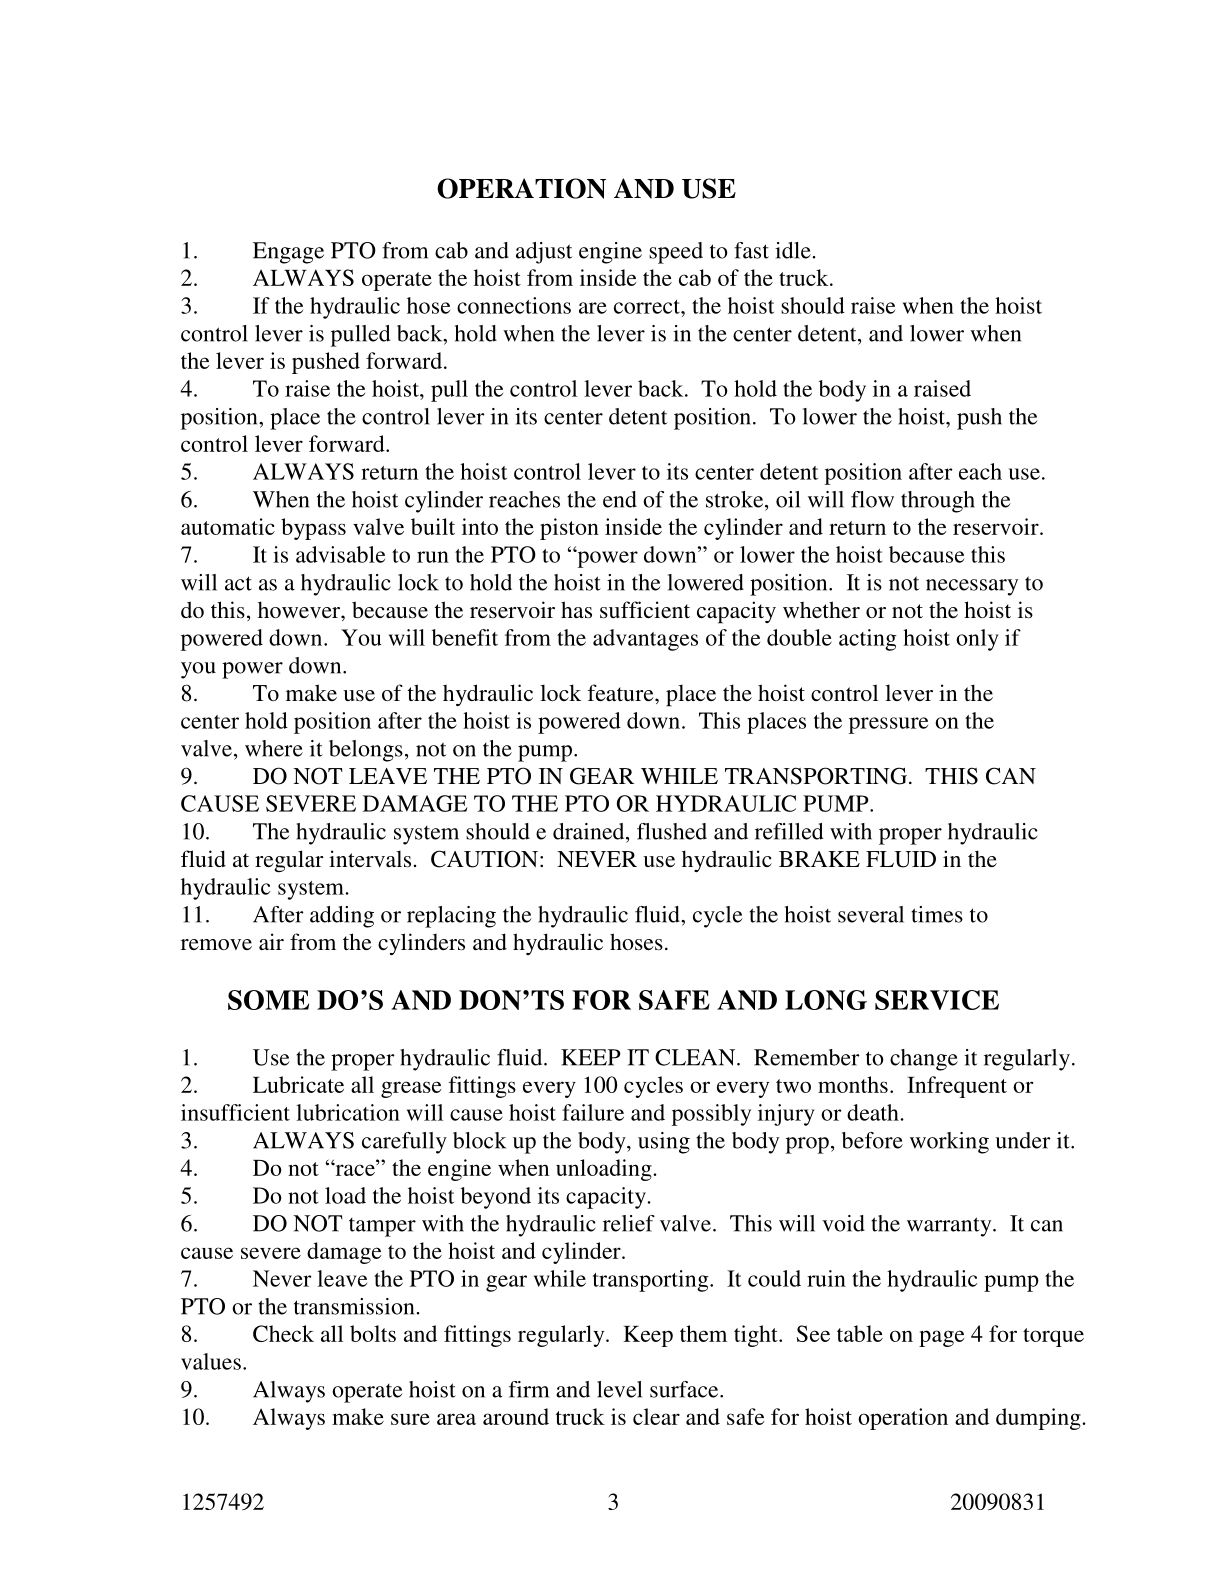  What do you see at coordinates (288, 253) in the screenshot?
I see `Engage` at bounding box center [288, 253].
